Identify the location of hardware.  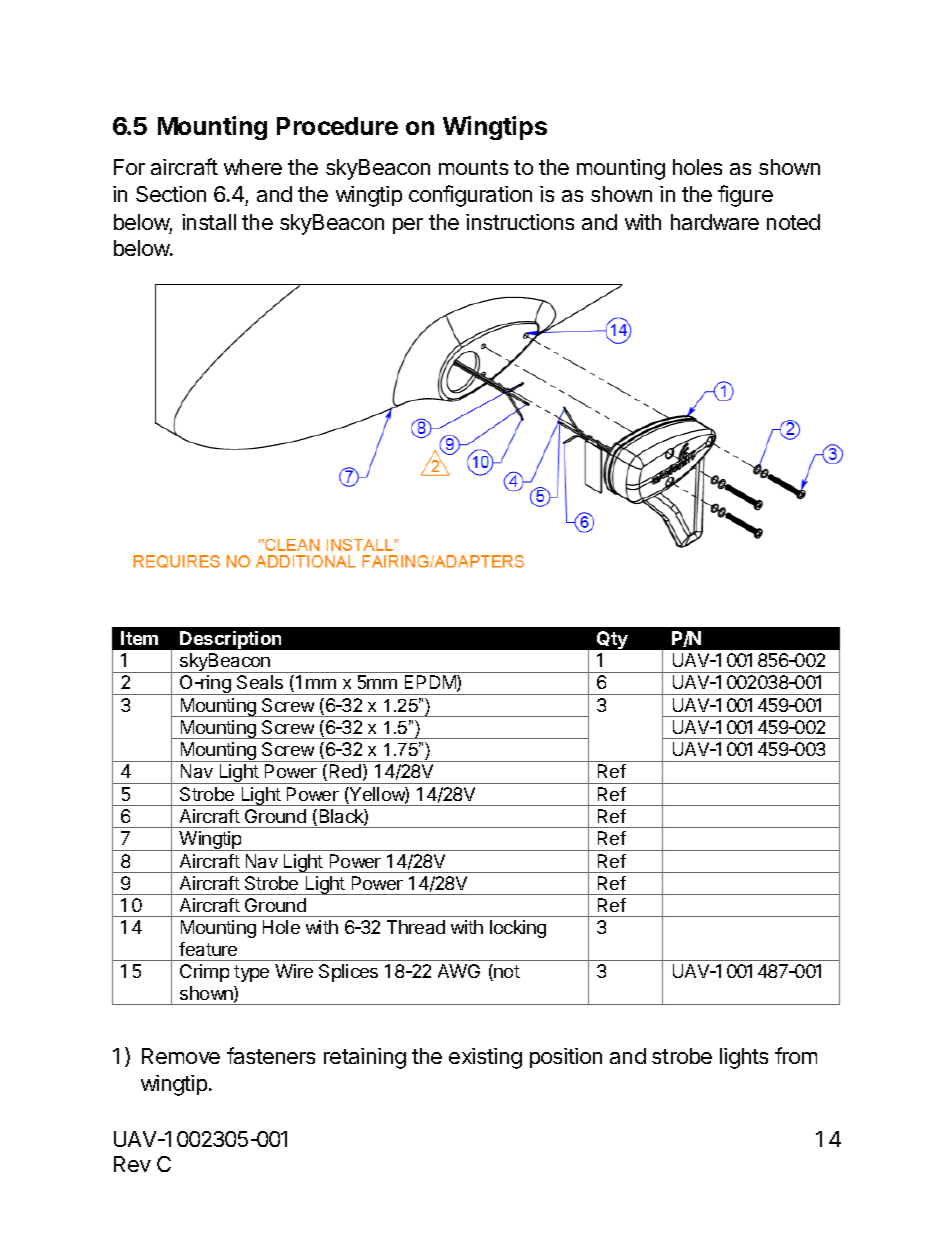
(715, 222).
